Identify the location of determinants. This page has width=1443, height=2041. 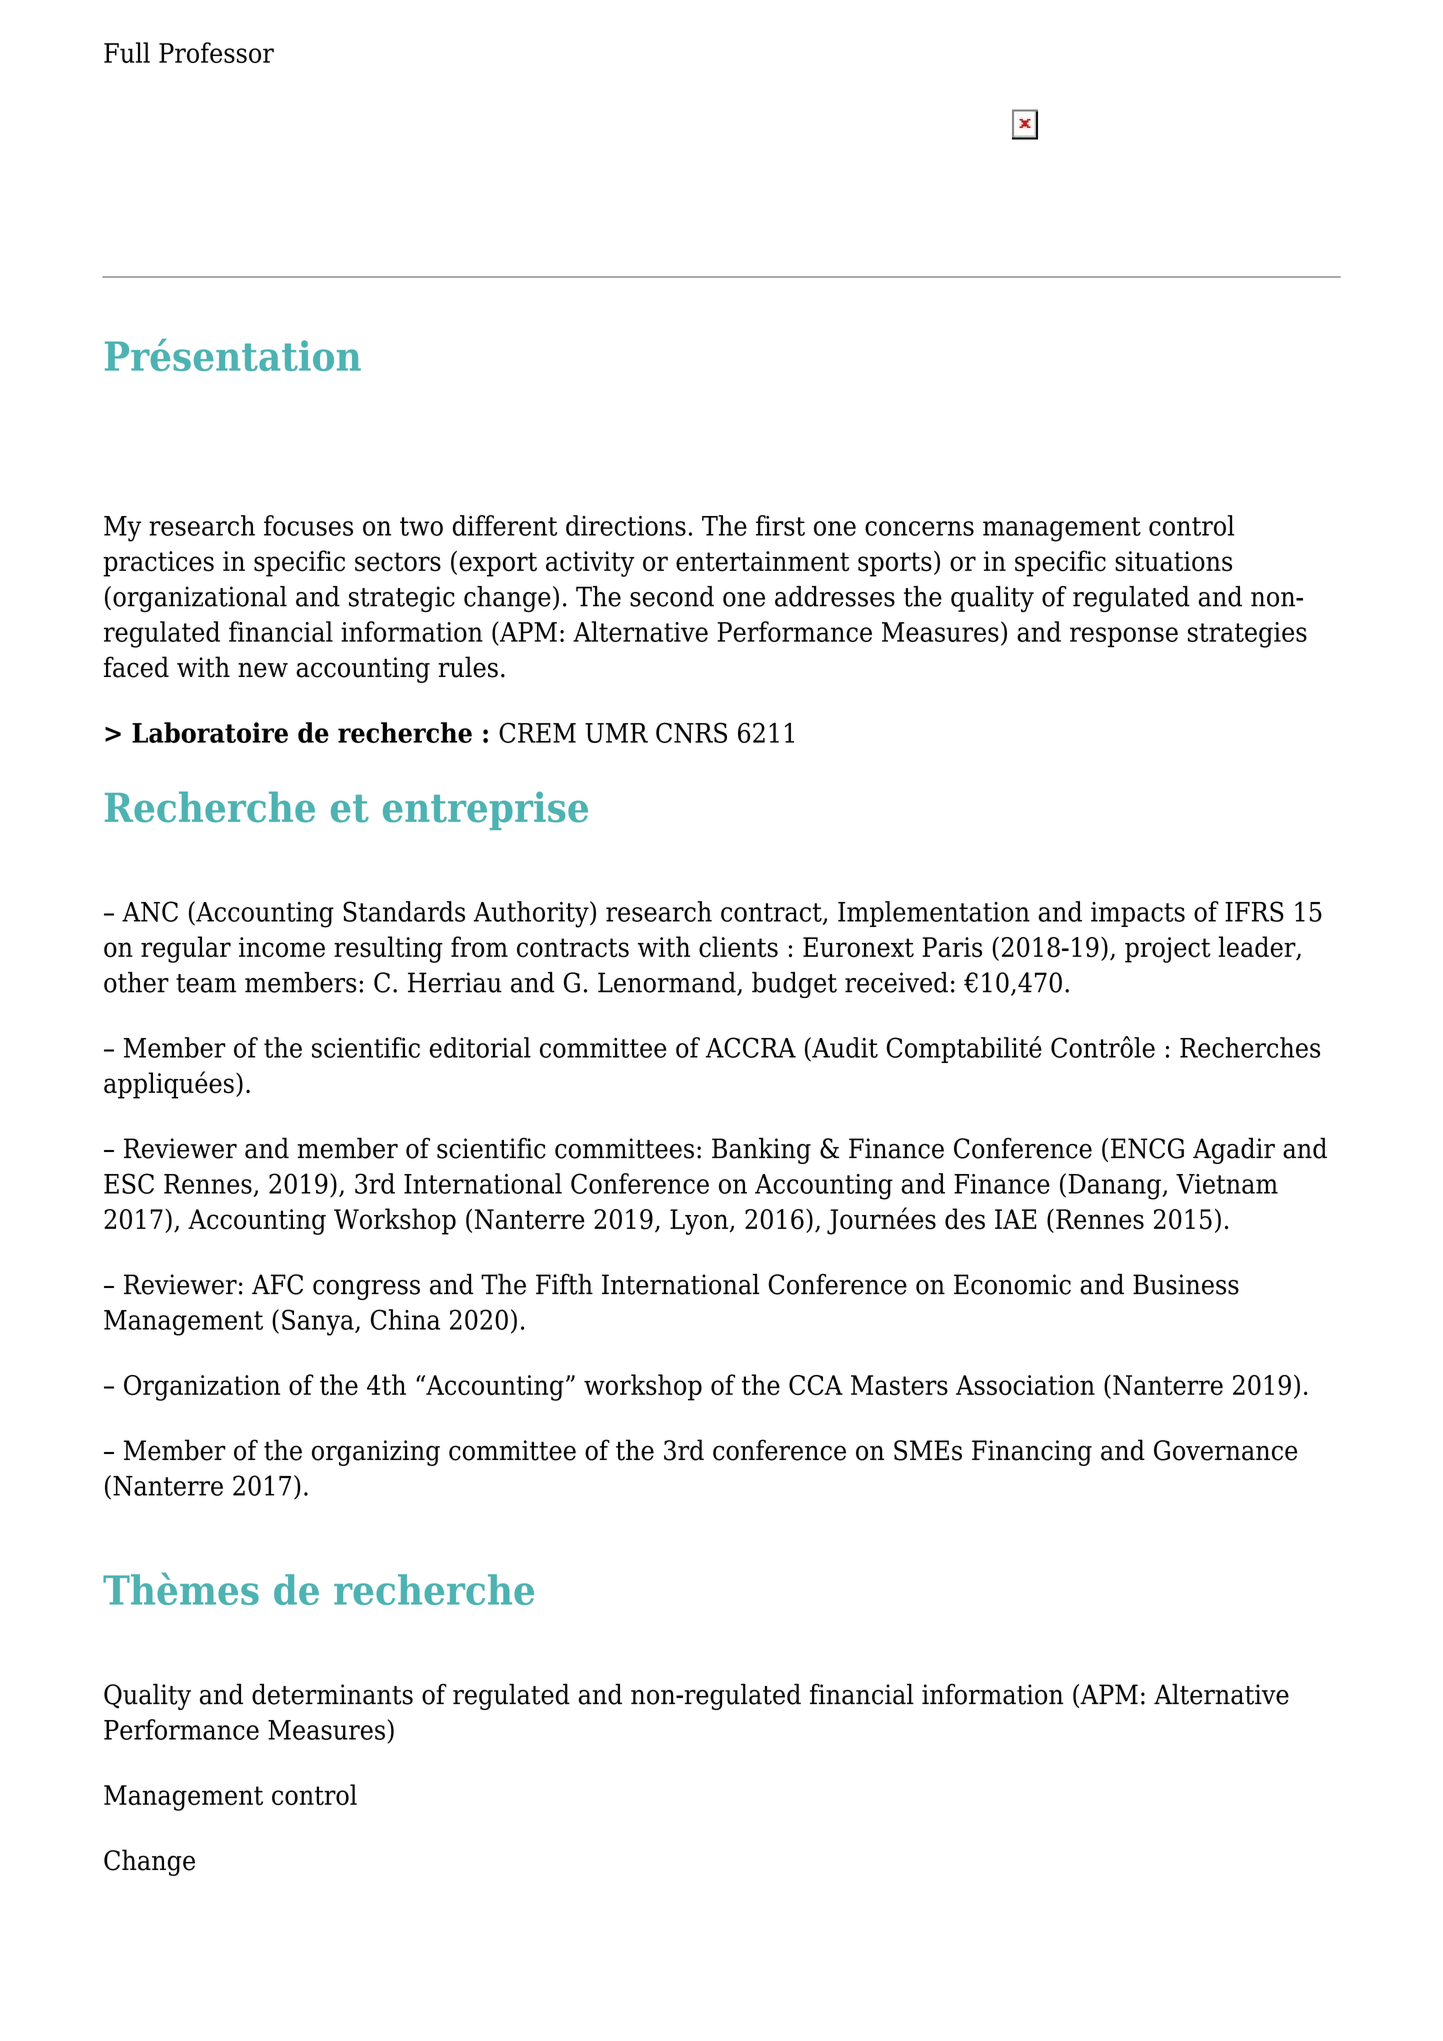
(332, 1694).
